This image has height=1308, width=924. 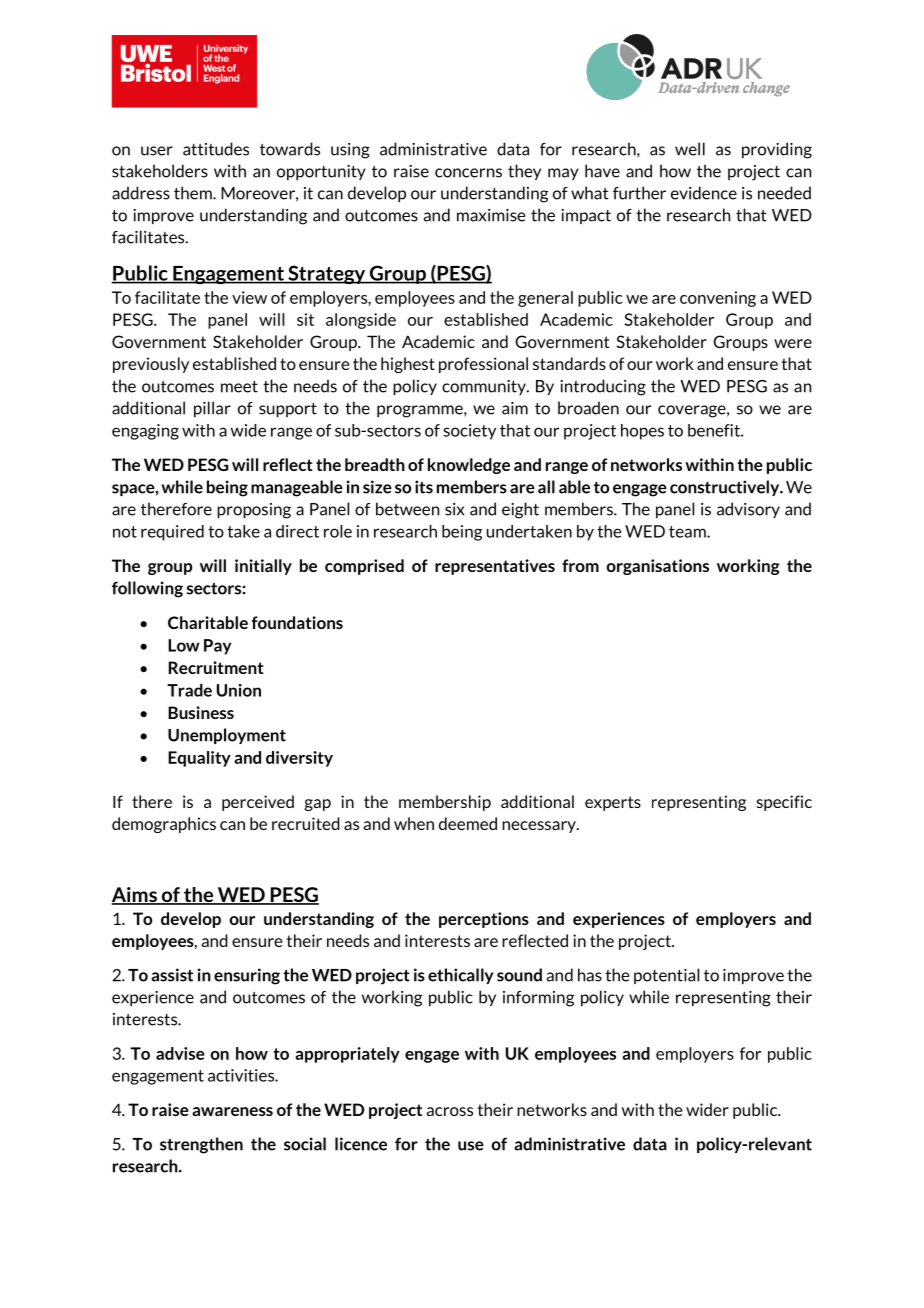 I want to click on specific, so click(x=784, y=803).
